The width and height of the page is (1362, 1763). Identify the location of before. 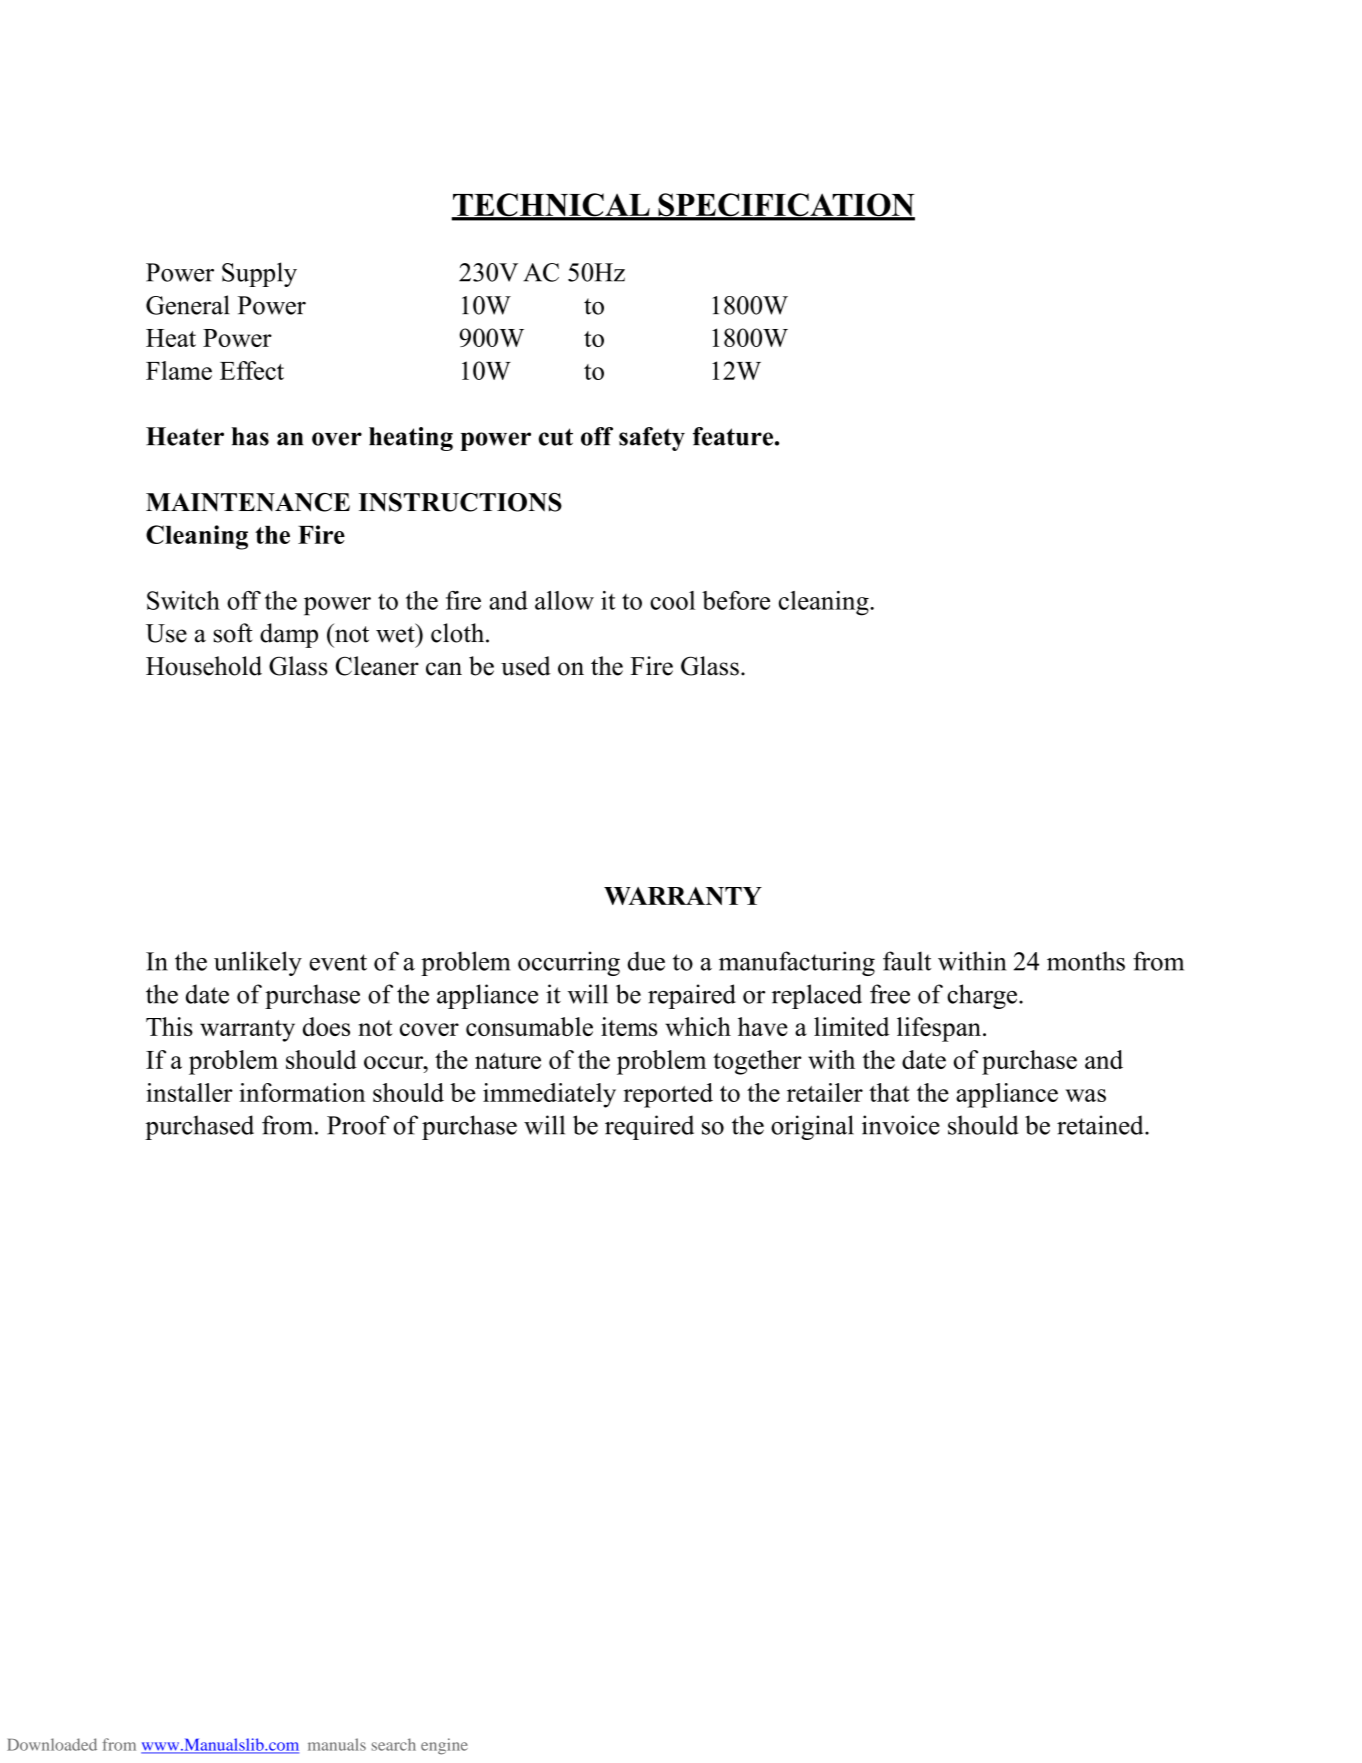
(736, 600).
